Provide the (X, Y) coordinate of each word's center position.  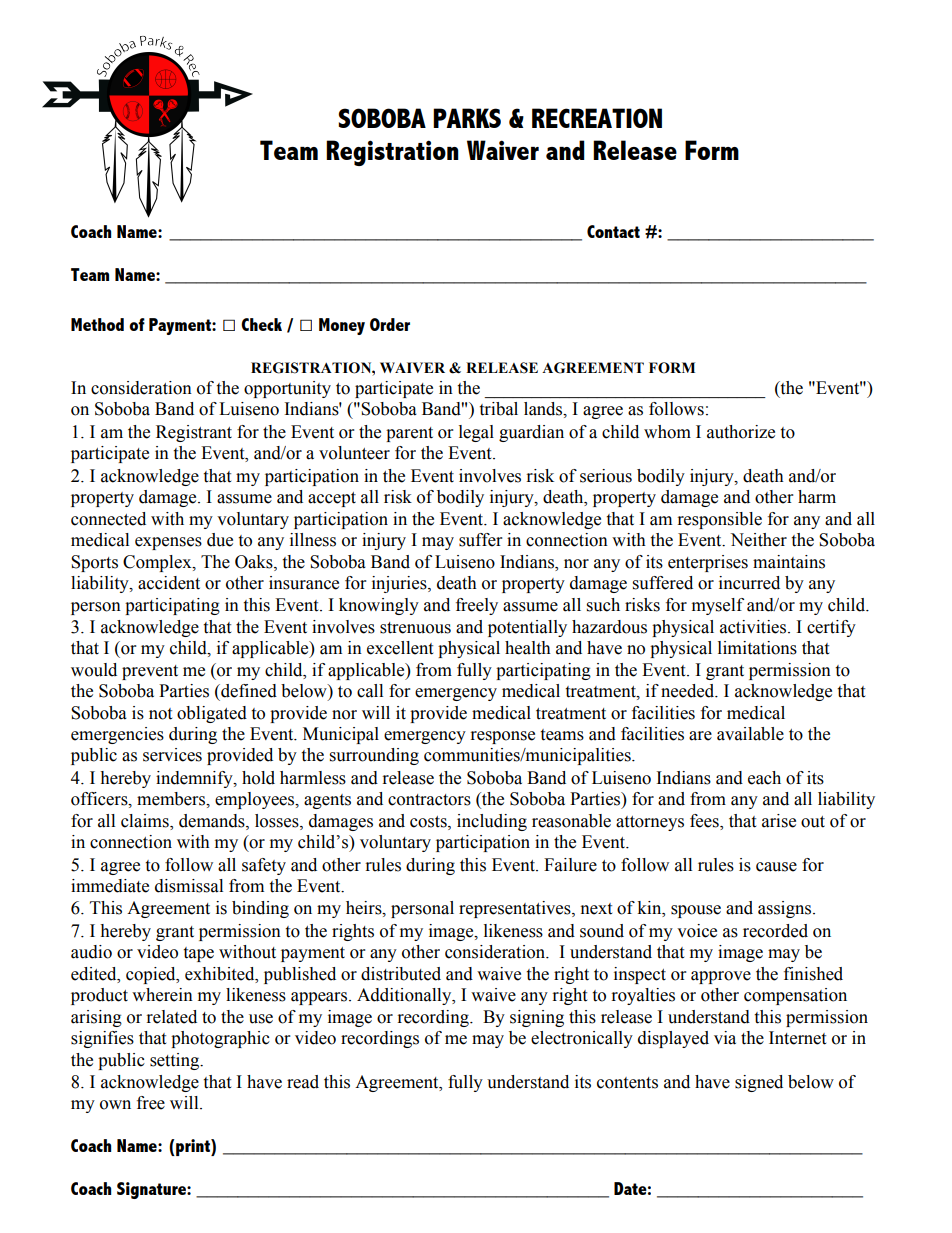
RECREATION (597, 118)
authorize (741, 432)
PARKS (467, 118)
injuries (400, 584)
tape (198, 954)
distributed (401, 974)
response (503, 737)
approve (721, 977)
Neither (758, 540)
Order (390, 324)
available (750, 734)
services (172, 755)
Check (261, 324)
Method (97, 324)
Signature (152, 1190)
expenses (168, 543)
